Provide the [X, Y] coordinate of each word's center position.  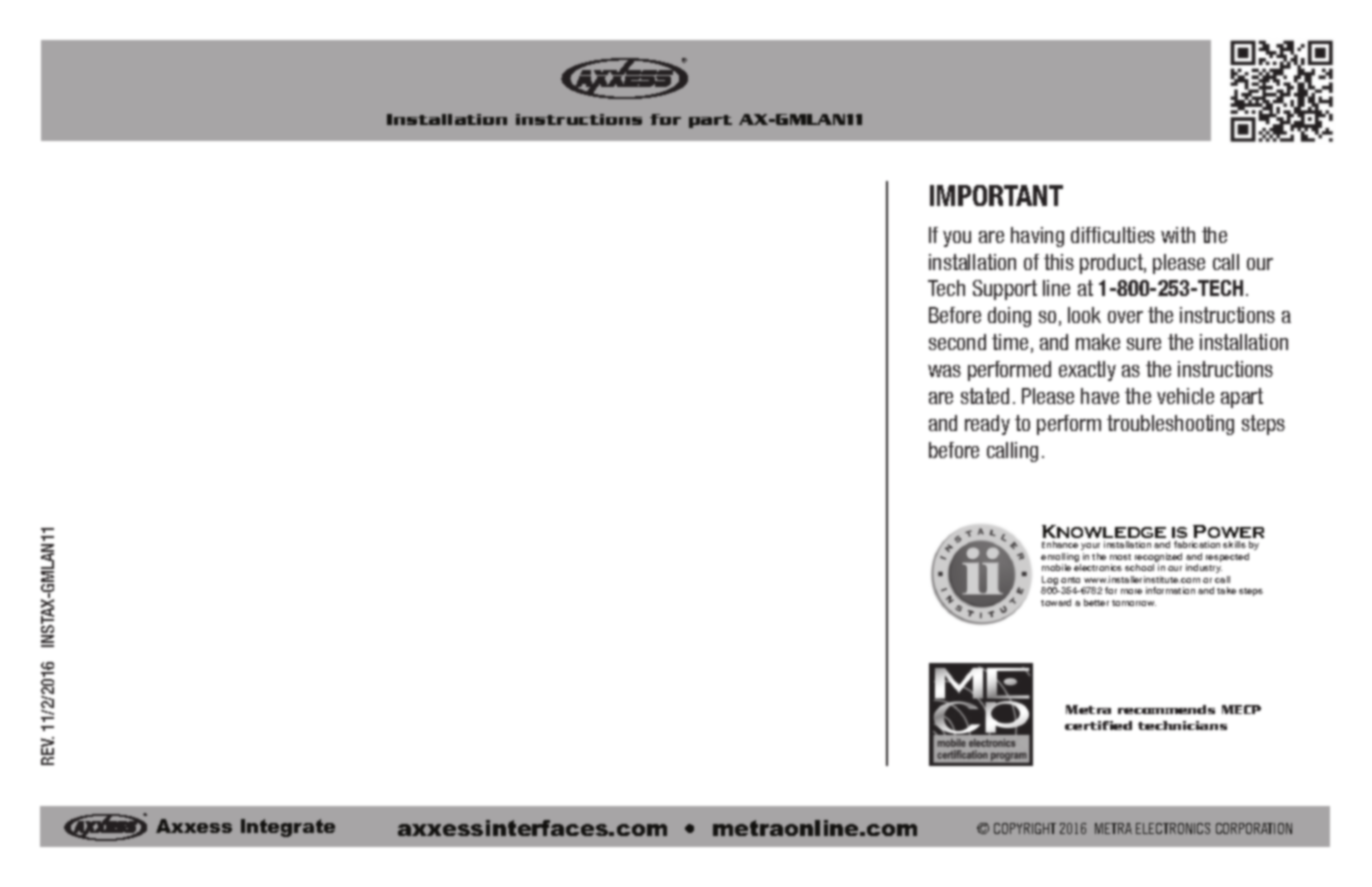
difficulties [1113, 235]
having [1037, 237]
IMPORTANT [996, 195]
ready [987, 425]
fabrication [1197, 544]
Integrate [288, 828]
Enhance [1060, 544]
